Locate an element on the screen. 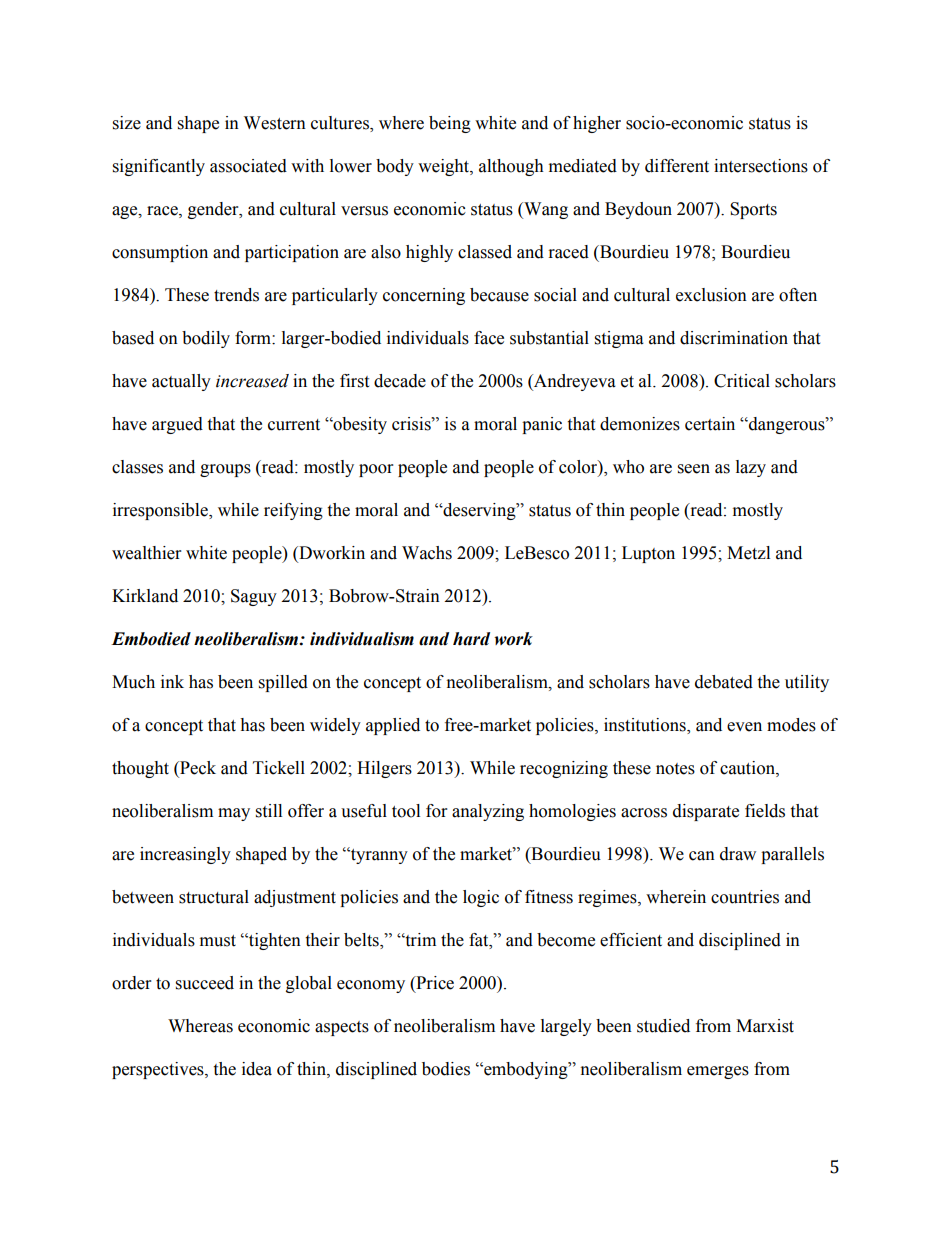  groups is located at coordinates (225, 470).
